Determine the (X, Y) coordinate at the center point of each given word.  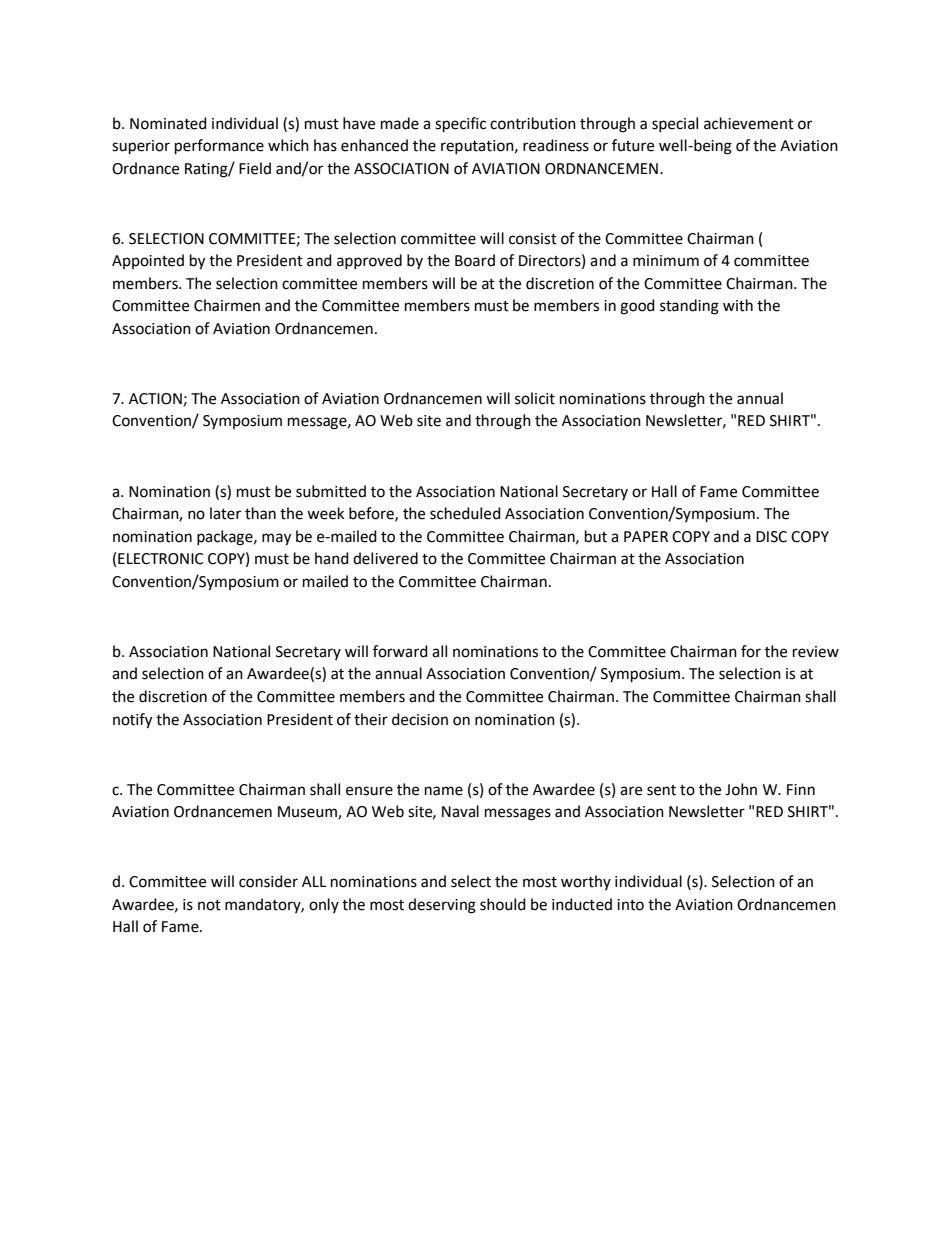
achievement (749, 123)
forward (400, 651)
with (738, 305)
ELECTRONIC (160, 559)
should (503, 904)
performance (219, 147)
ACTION (155, 399)
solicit (535, 398)
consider (268, 881)
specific (460, 125)
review (816, 652)
